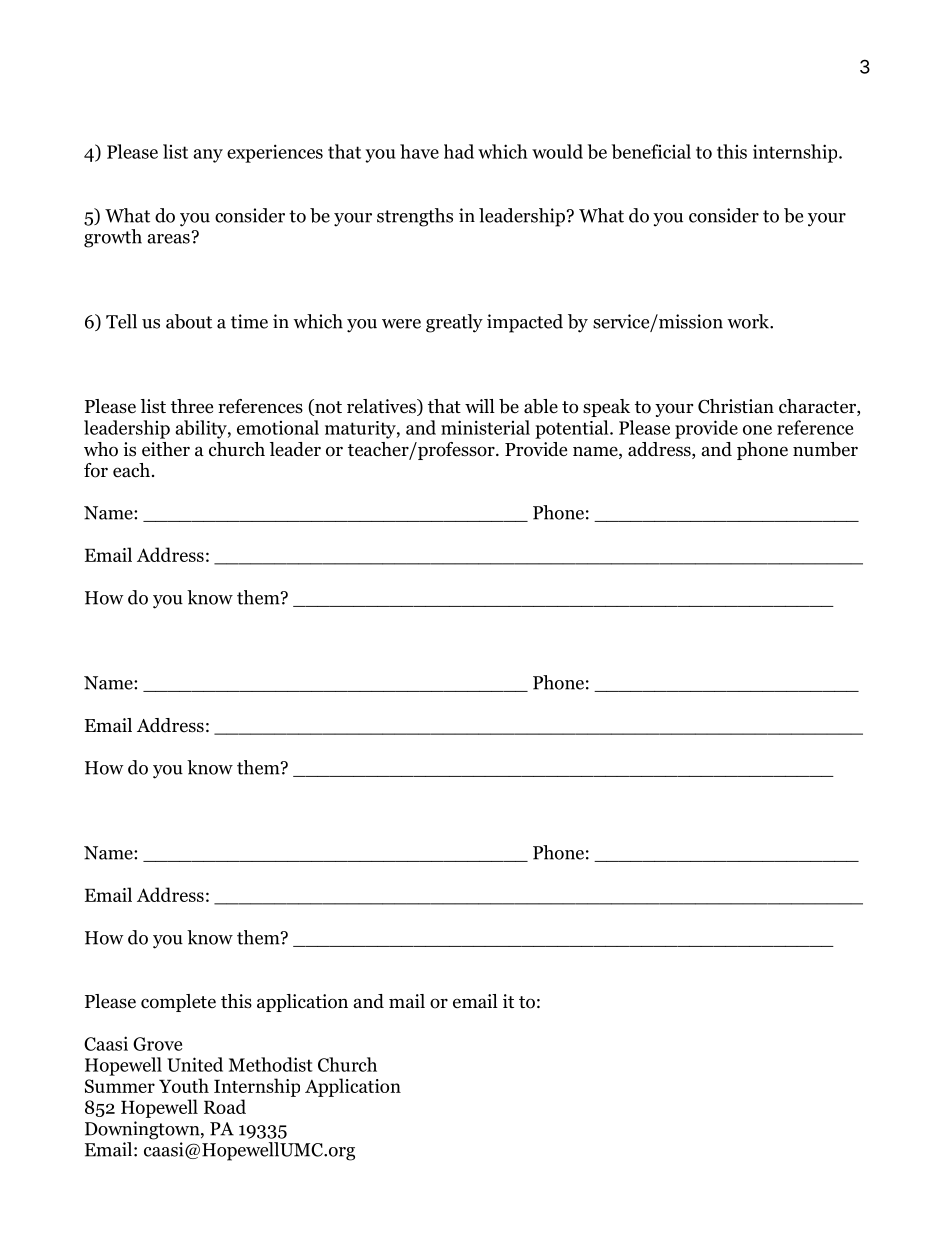 Image resolution: width=952 pixels, height=1233 pixels. What do you see at coordinates (96, 470) in the image?
I see `for` at bounding box center [96, 470].
